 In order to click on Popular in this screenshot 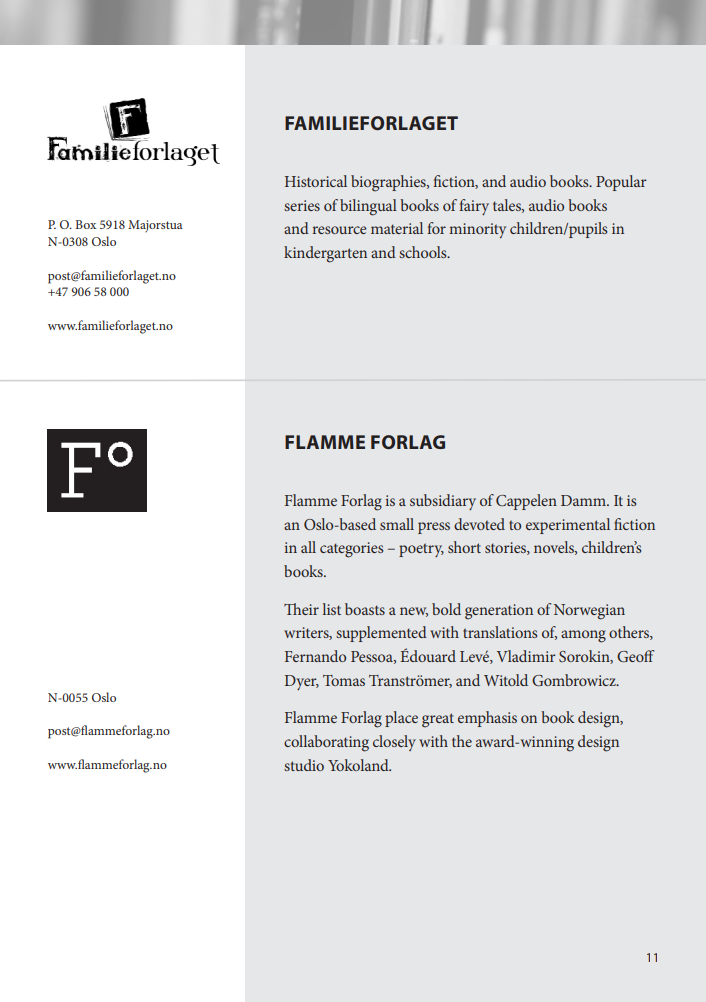, I will do `click(621, 183)`.
